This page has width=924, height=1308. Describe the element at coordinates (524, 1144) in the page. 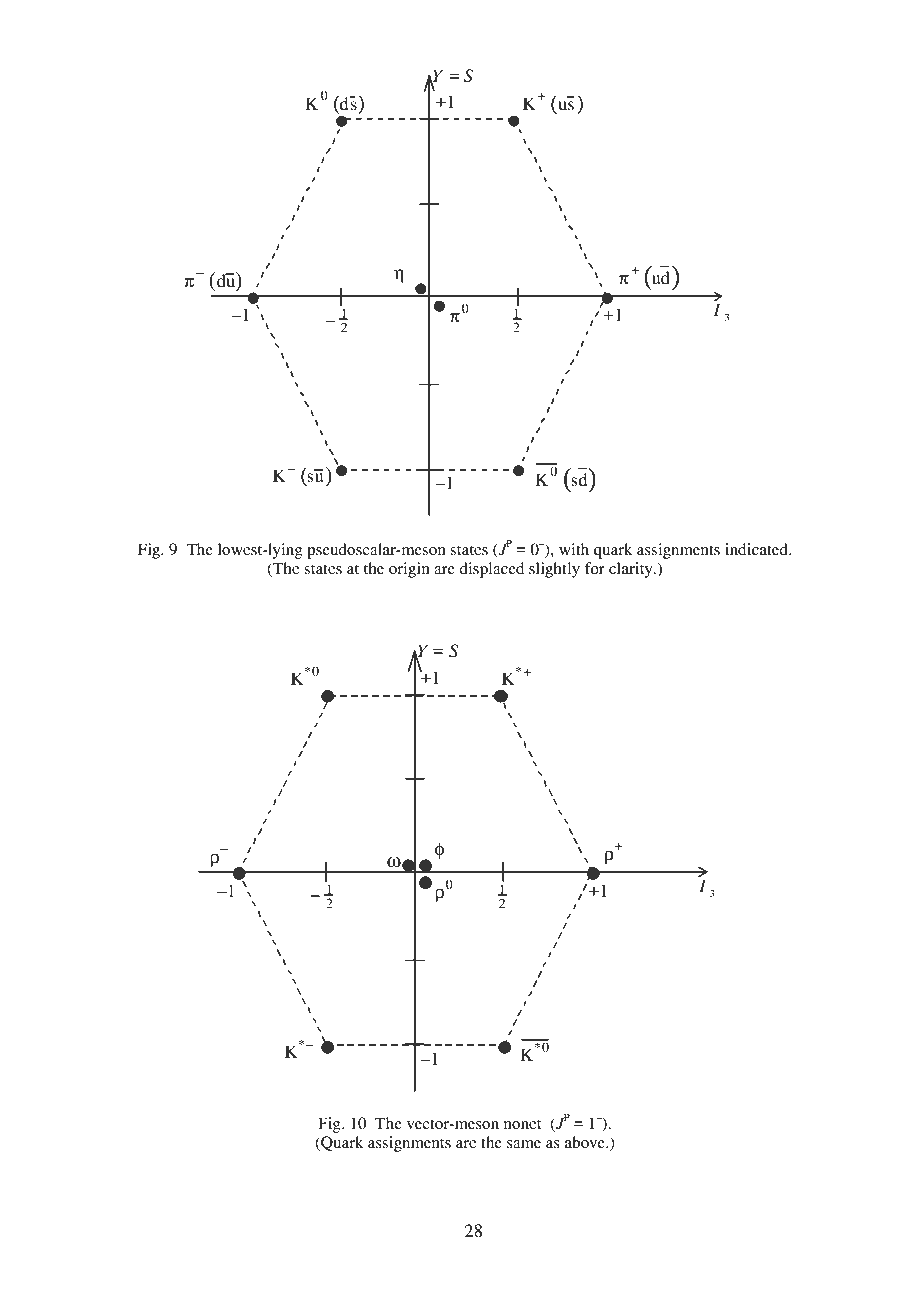

I see `same` at that location.
